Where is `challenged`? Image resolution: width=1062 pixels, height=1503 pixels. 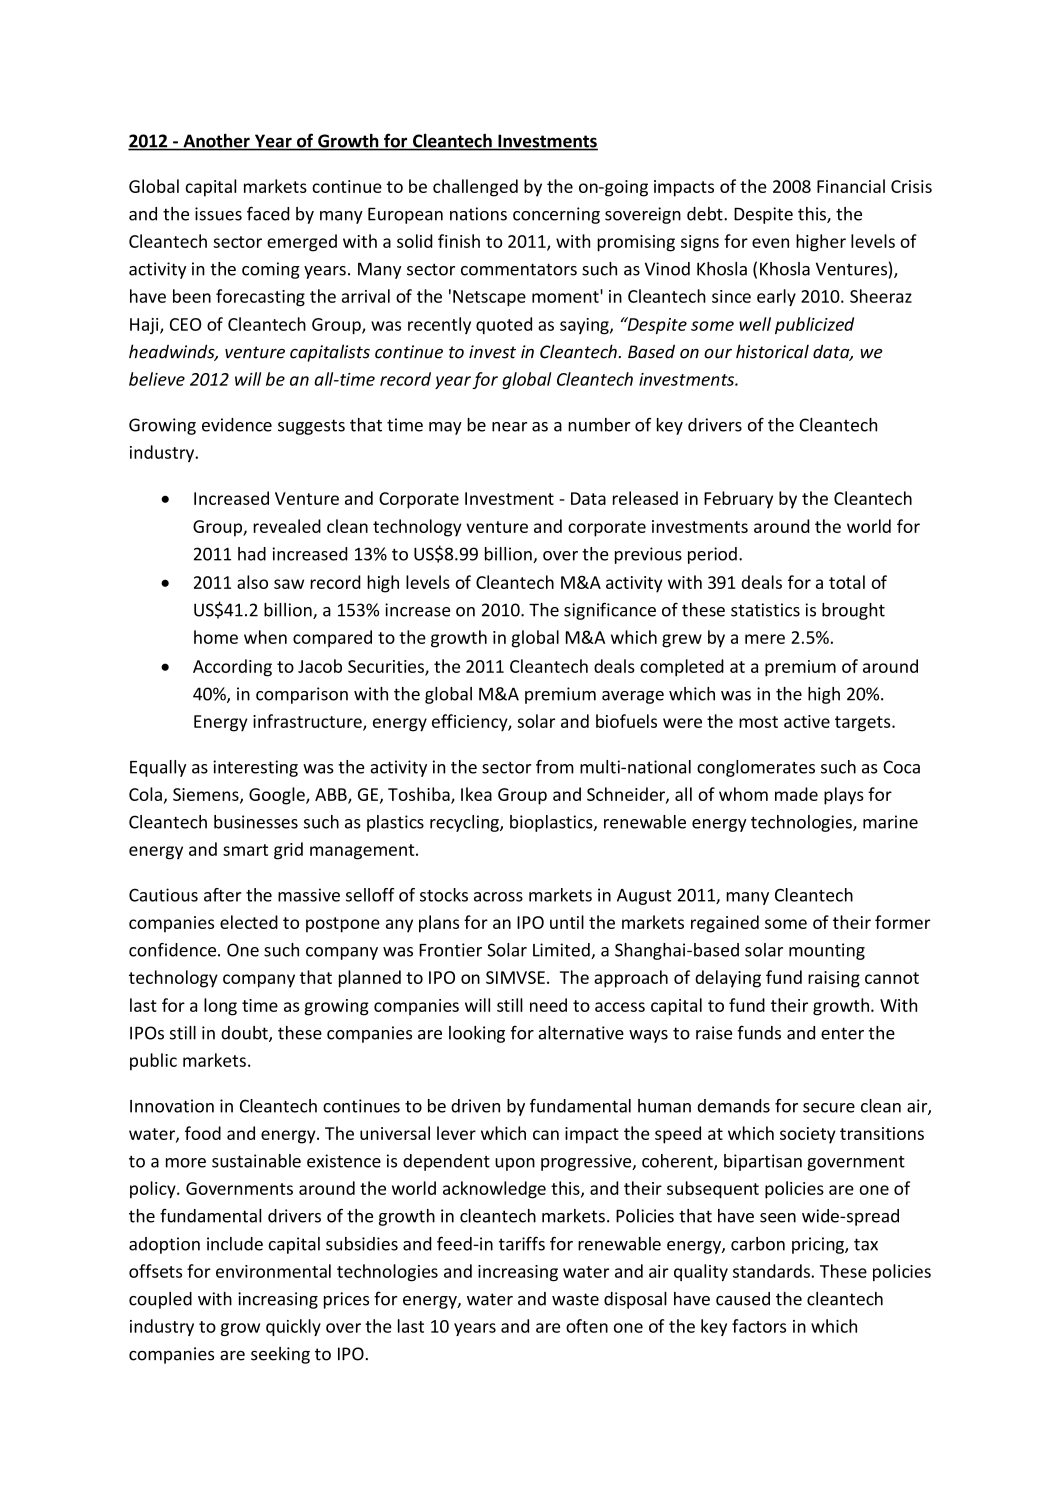
challenged is located at coordinates (475, 188).
